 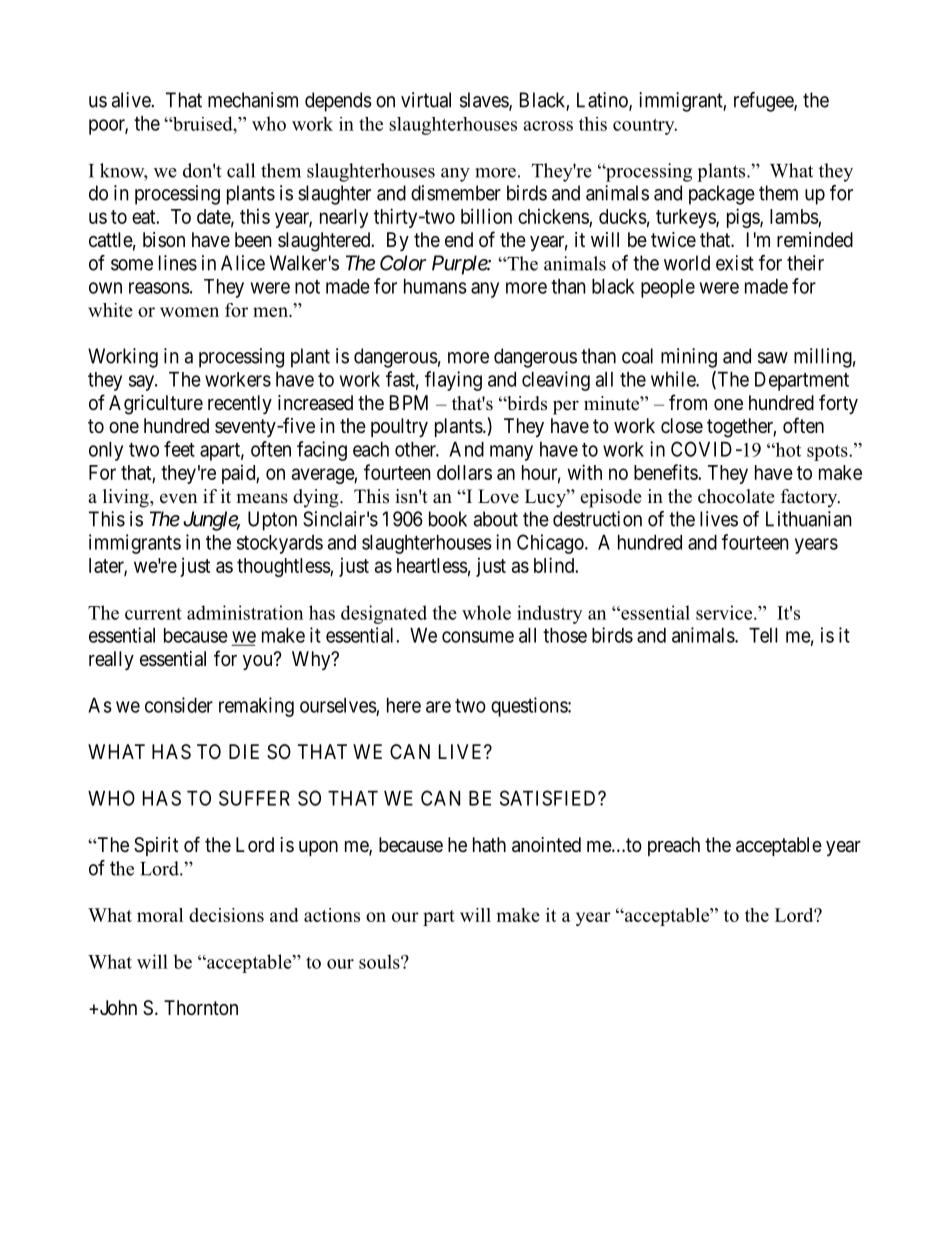 What do you see at coordinates (179, 705) in the screenshot?
I see `consider` at bounding box center [179, 705].
